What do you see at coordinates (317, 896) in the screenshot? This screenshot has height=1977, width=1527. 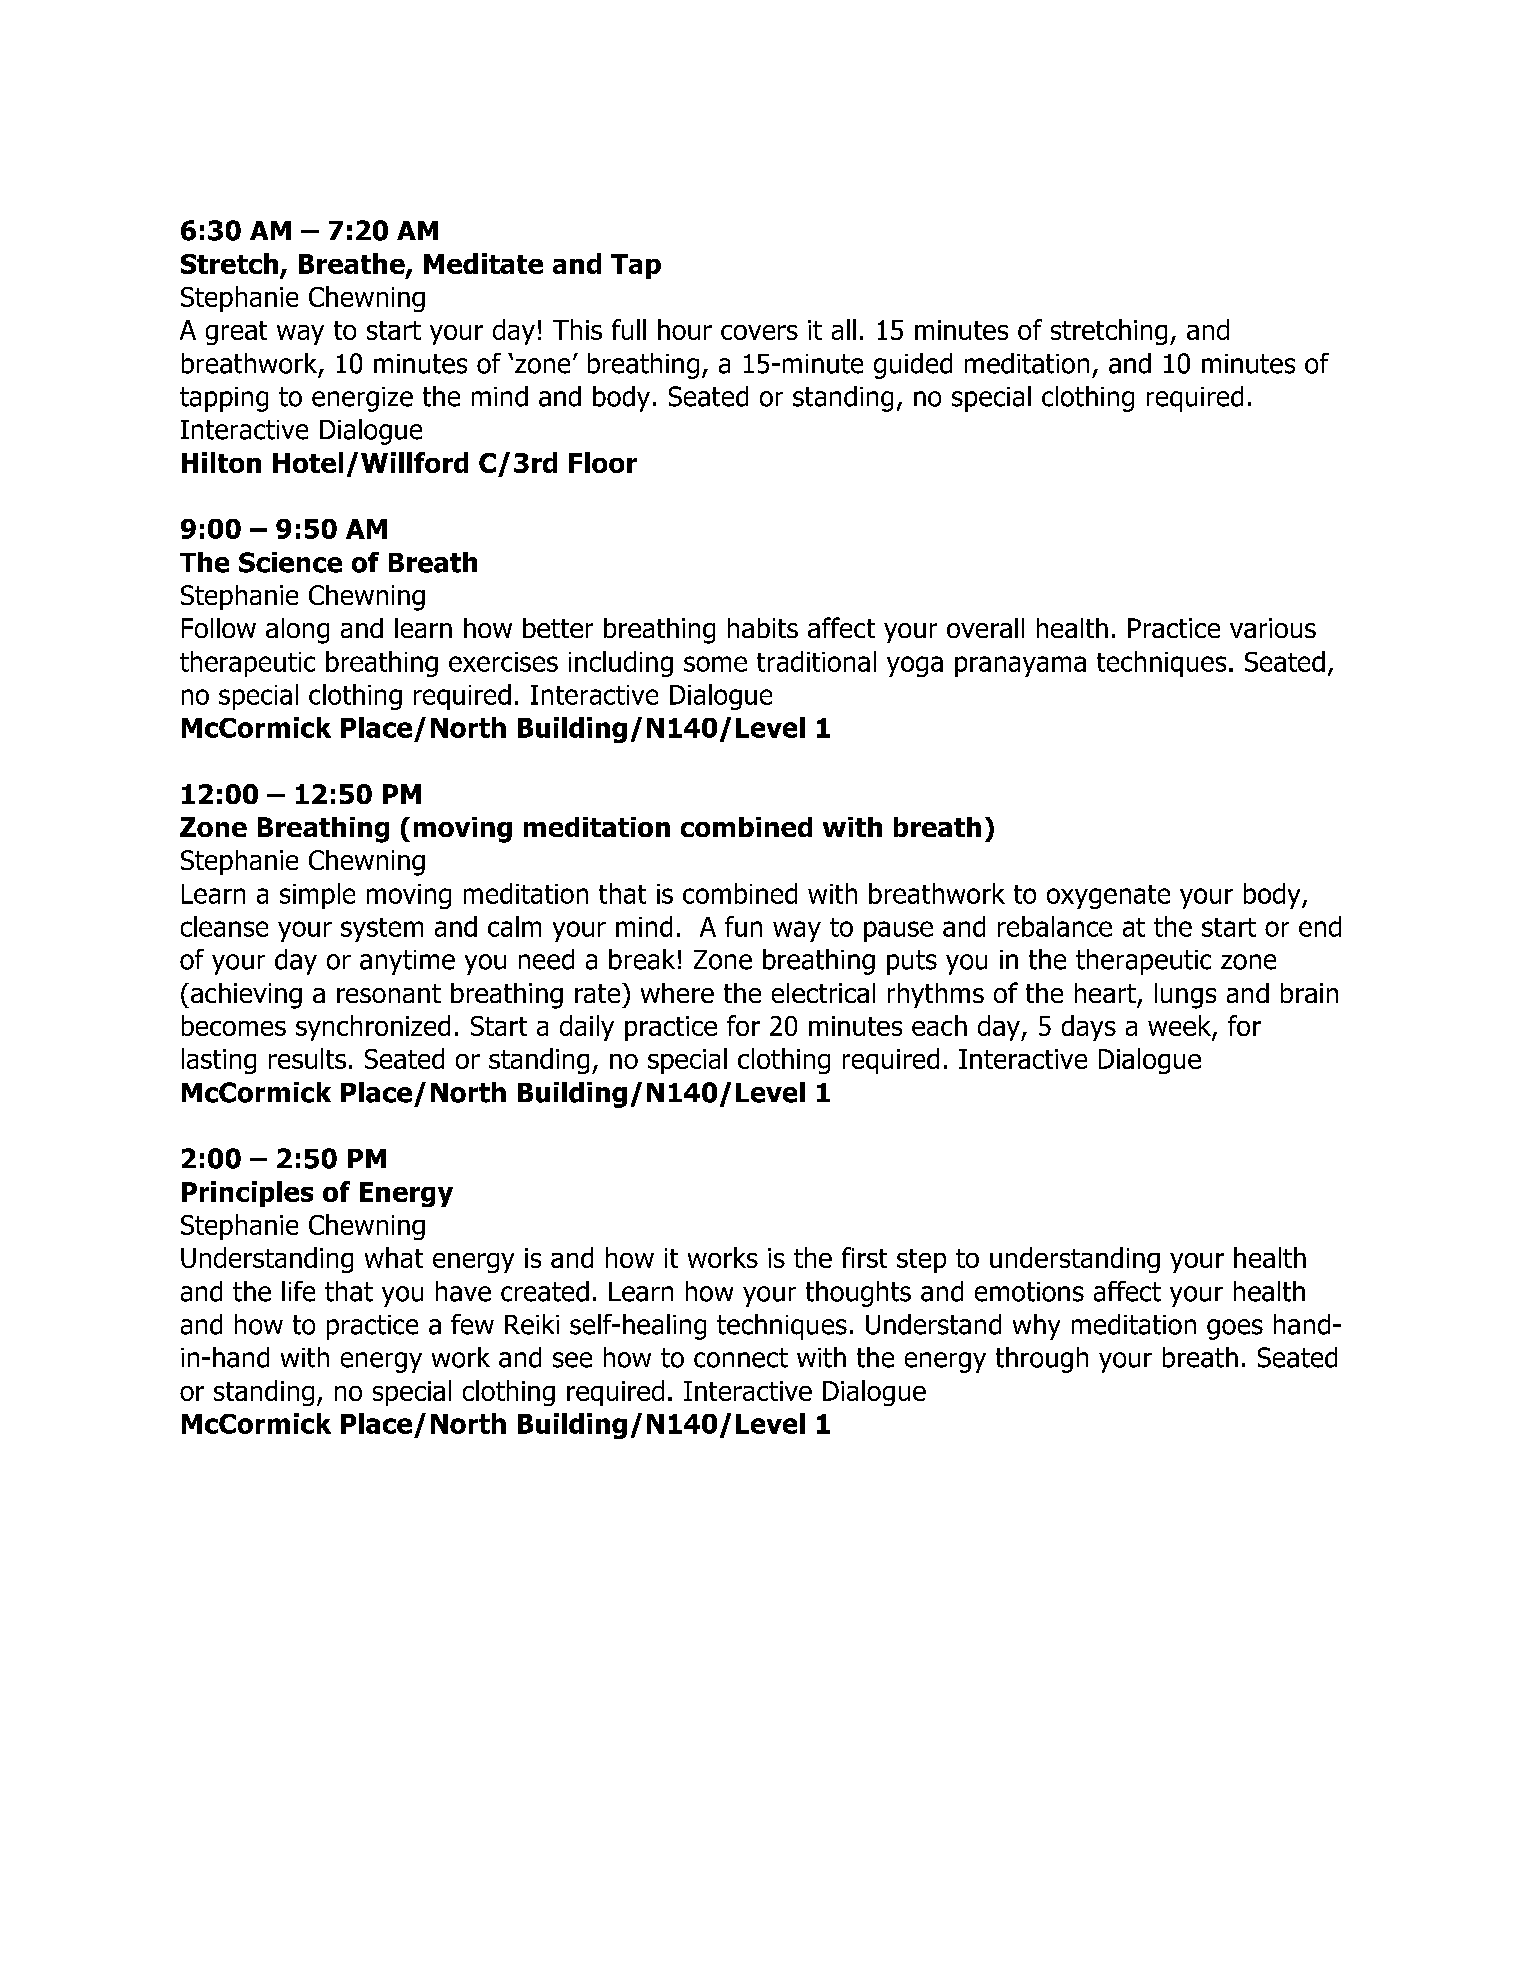 I see `simple` at bounding box center [317, 896].
